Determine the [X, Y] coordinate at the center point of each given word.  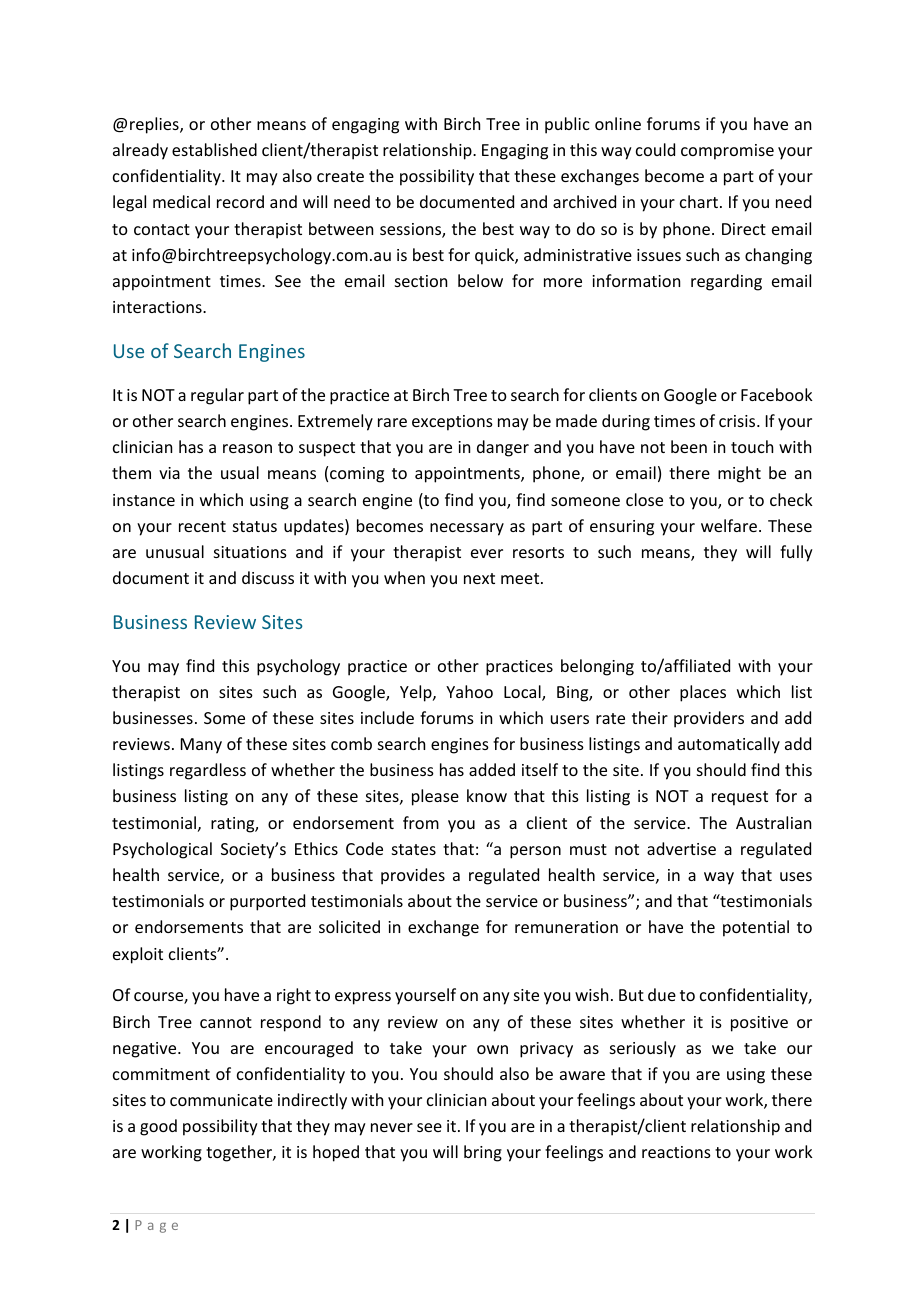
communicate [221, 1100]
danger [503, 448]
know [487, 795]
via [169, 473]
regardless [208, 771]
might [739, 474]
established [214, 149]
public [567, 125]
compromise [727, 152]
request [740, 798]
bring [483, 1153]
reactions [676, 1152]
